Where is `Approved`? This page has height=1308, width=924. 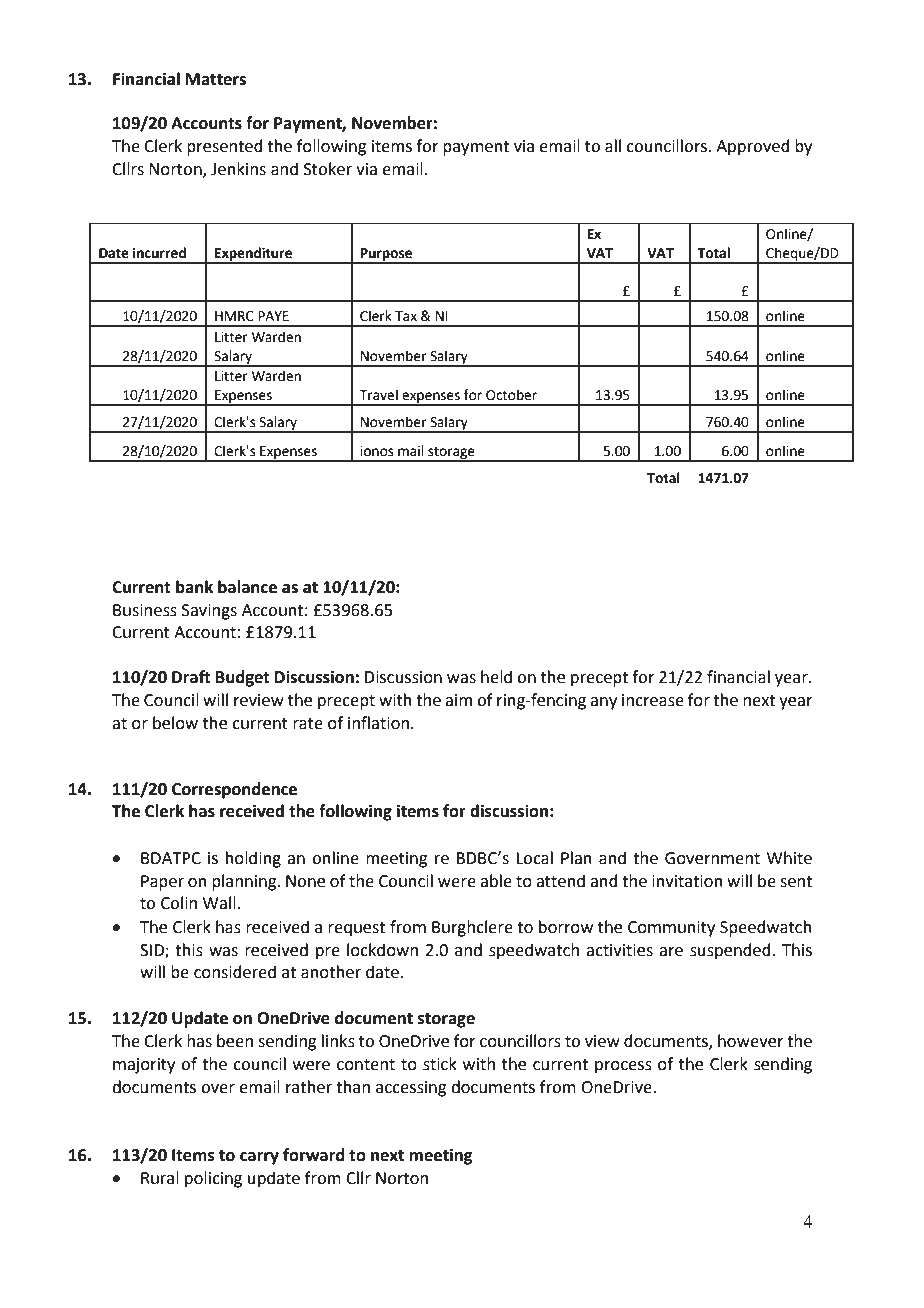
Approved is located at coordinates (753, 147).
